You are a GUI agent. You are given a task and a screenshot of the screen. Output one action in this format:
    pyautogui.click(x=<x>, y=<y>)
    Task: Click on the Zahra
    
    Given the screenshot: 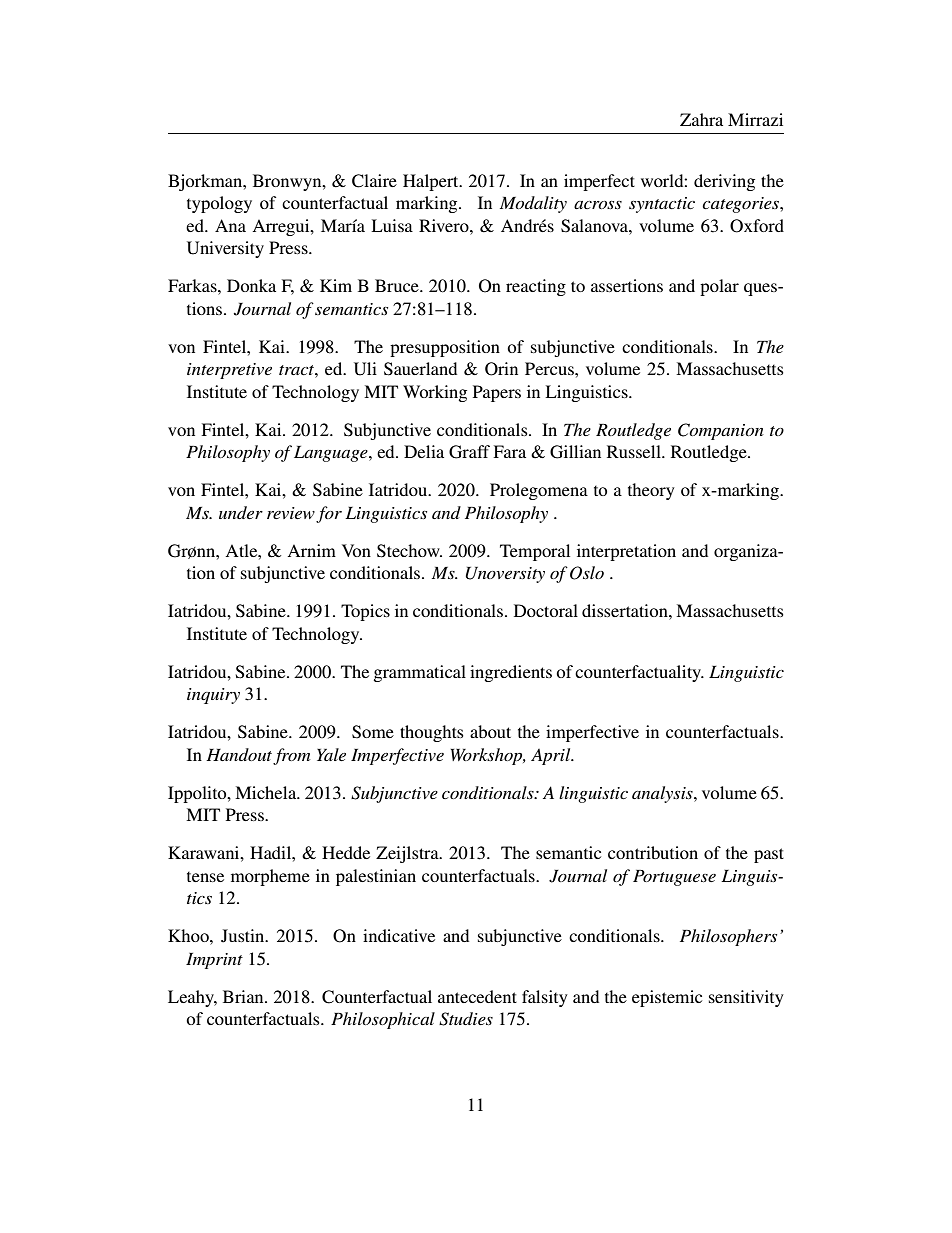 What is the action you would take?
    pyautogui.click(x=701, y=119)
